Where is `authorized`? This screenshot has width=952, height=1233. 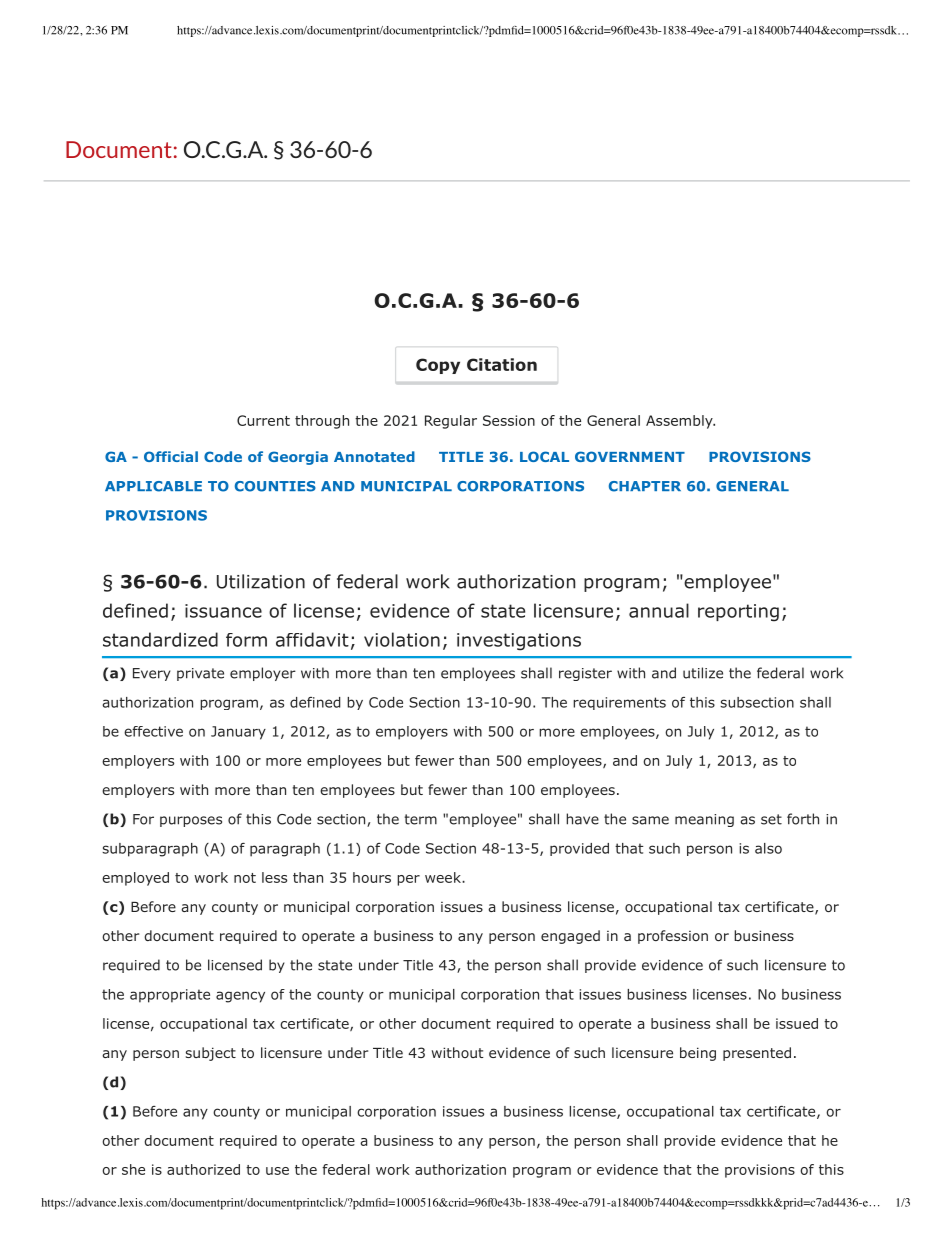 authorized is located at coordinates (203, 1169).
